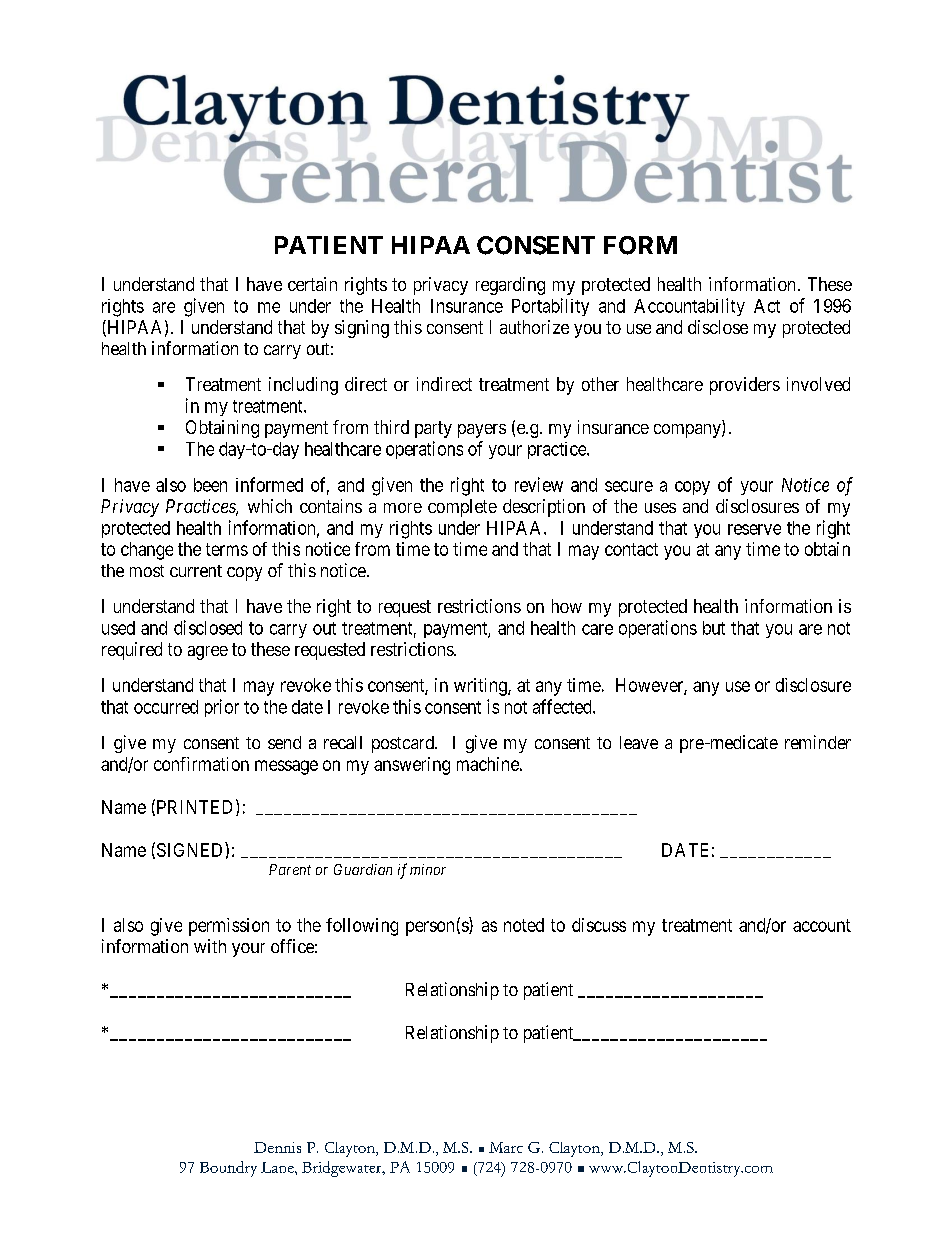 This screenshot has width=952, height=1233. What do you see at coordinates (196, 571) in the screenshot?
I see `current` at bounding box center [196, 571].
